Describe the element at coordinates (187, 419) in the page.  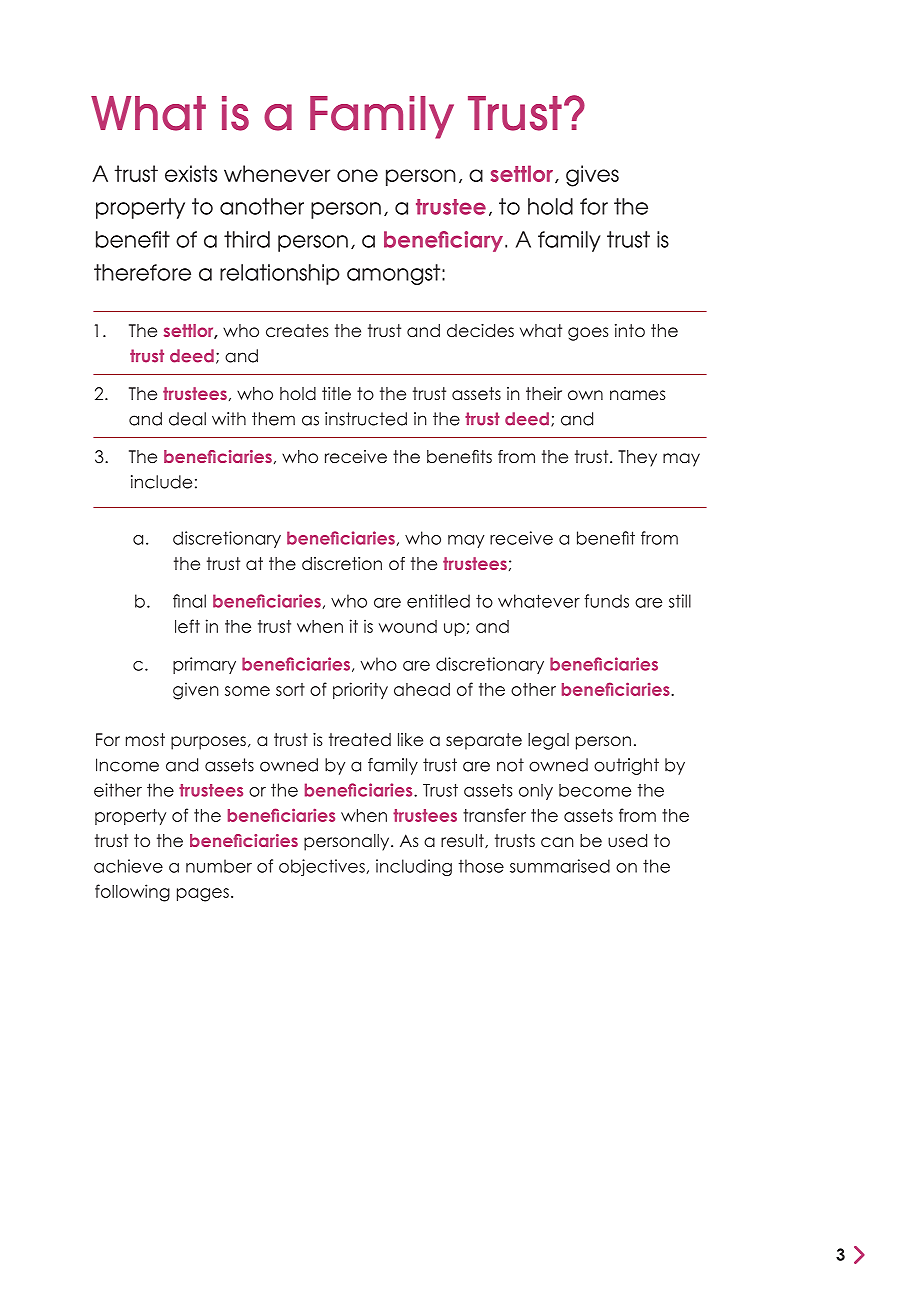
I see `deal` at that location.
